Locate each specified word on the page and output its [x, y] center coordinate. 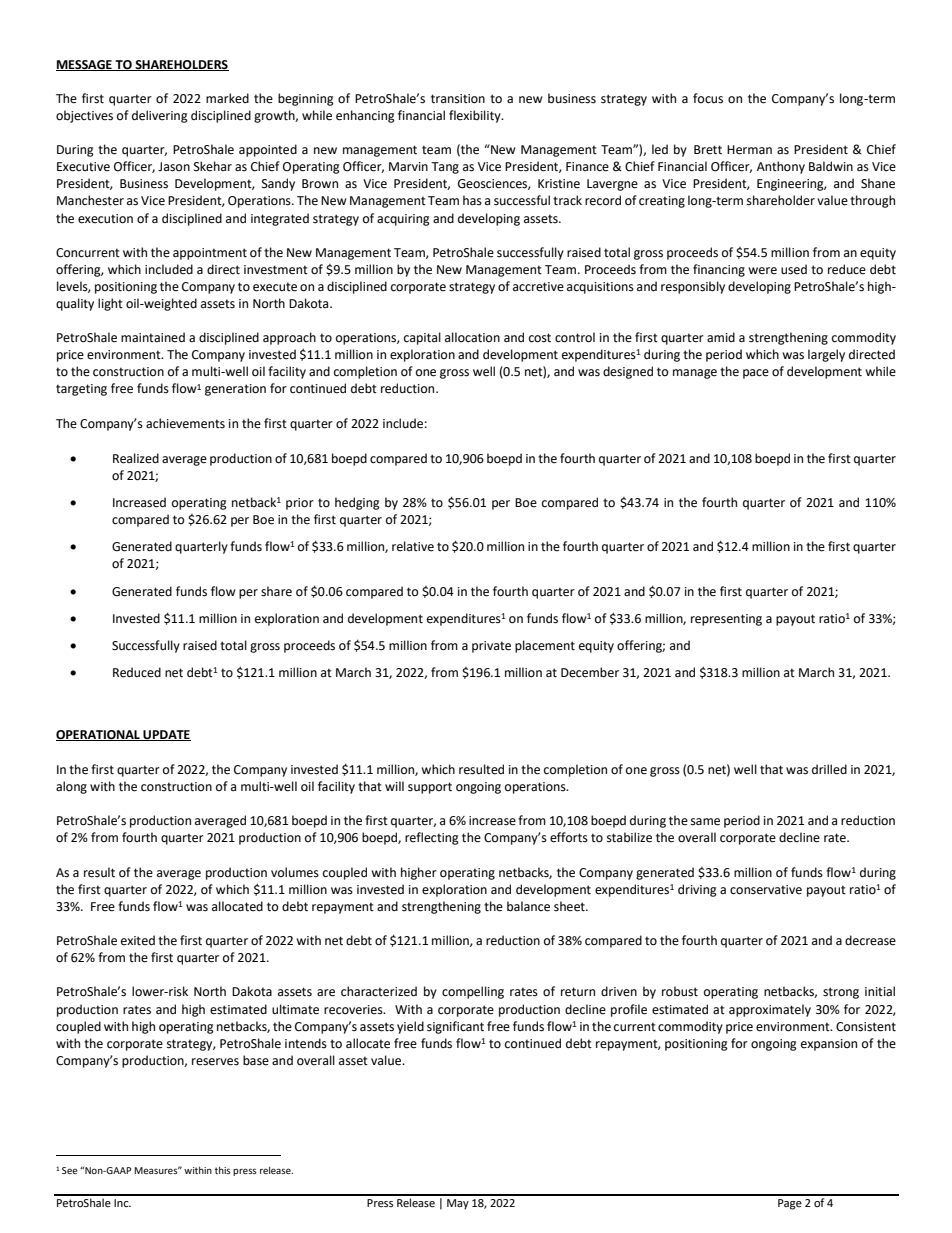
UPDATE [166, 735]
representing [726, 620]
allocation [472, 337]
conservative [766, 890]
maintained [153, 337]
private [491, 647]
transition [458, 99]
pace [756, 374]
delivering [160, 116]
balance [528, 906]
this [223, 1170]
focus [708, 98]
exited [138, 940]
